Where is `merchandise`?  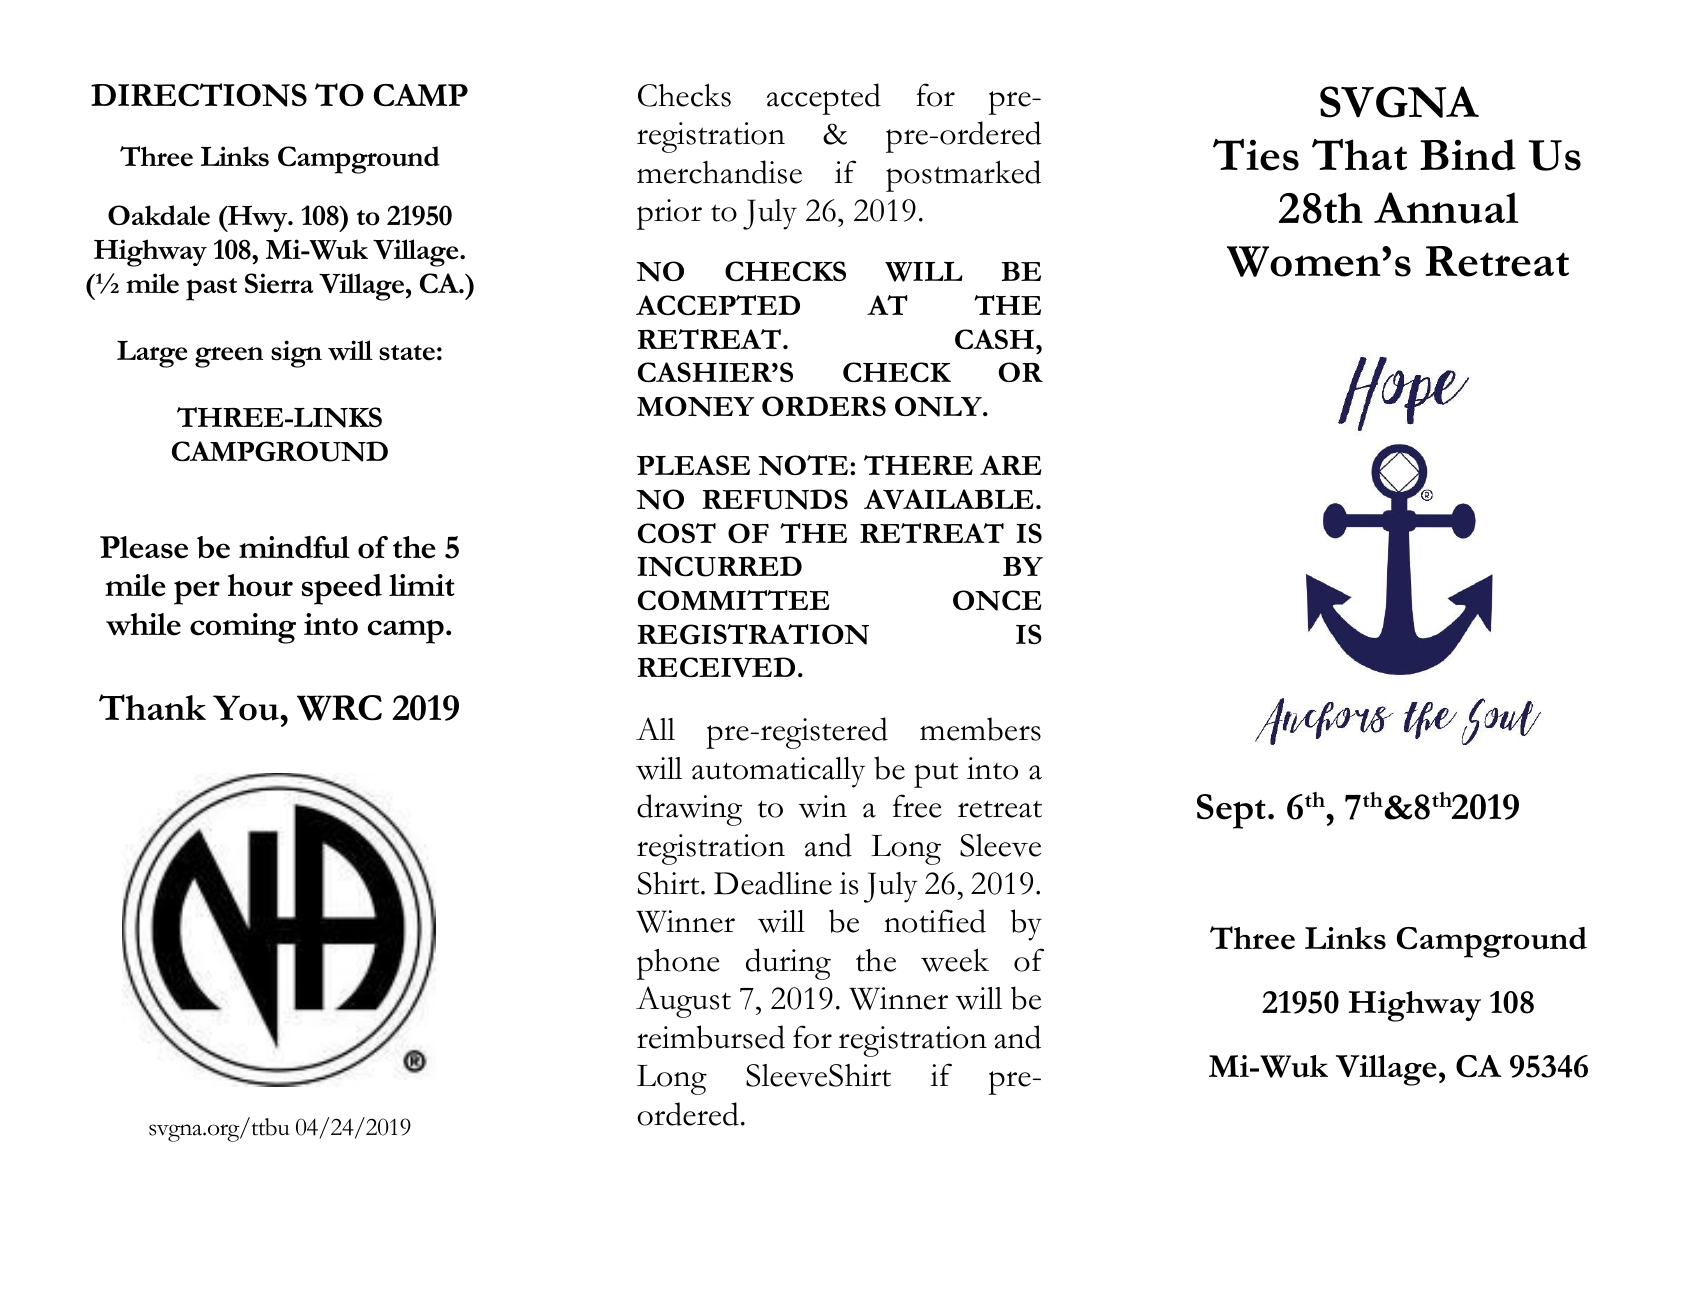
merchandise is located at coordinates (719, 172).
